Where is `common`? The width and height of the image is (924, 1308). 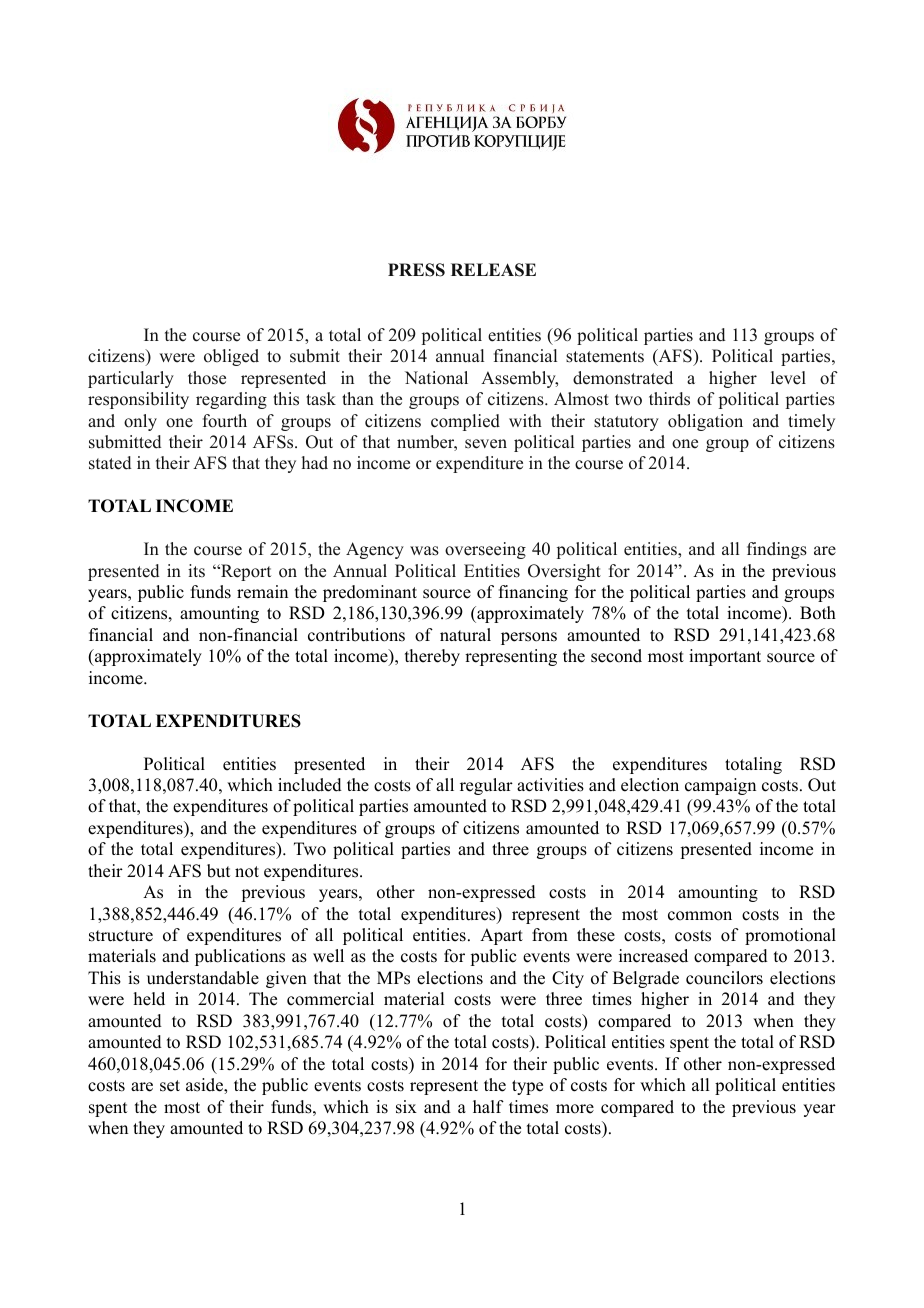
common is located at coordinates (700, 916).
